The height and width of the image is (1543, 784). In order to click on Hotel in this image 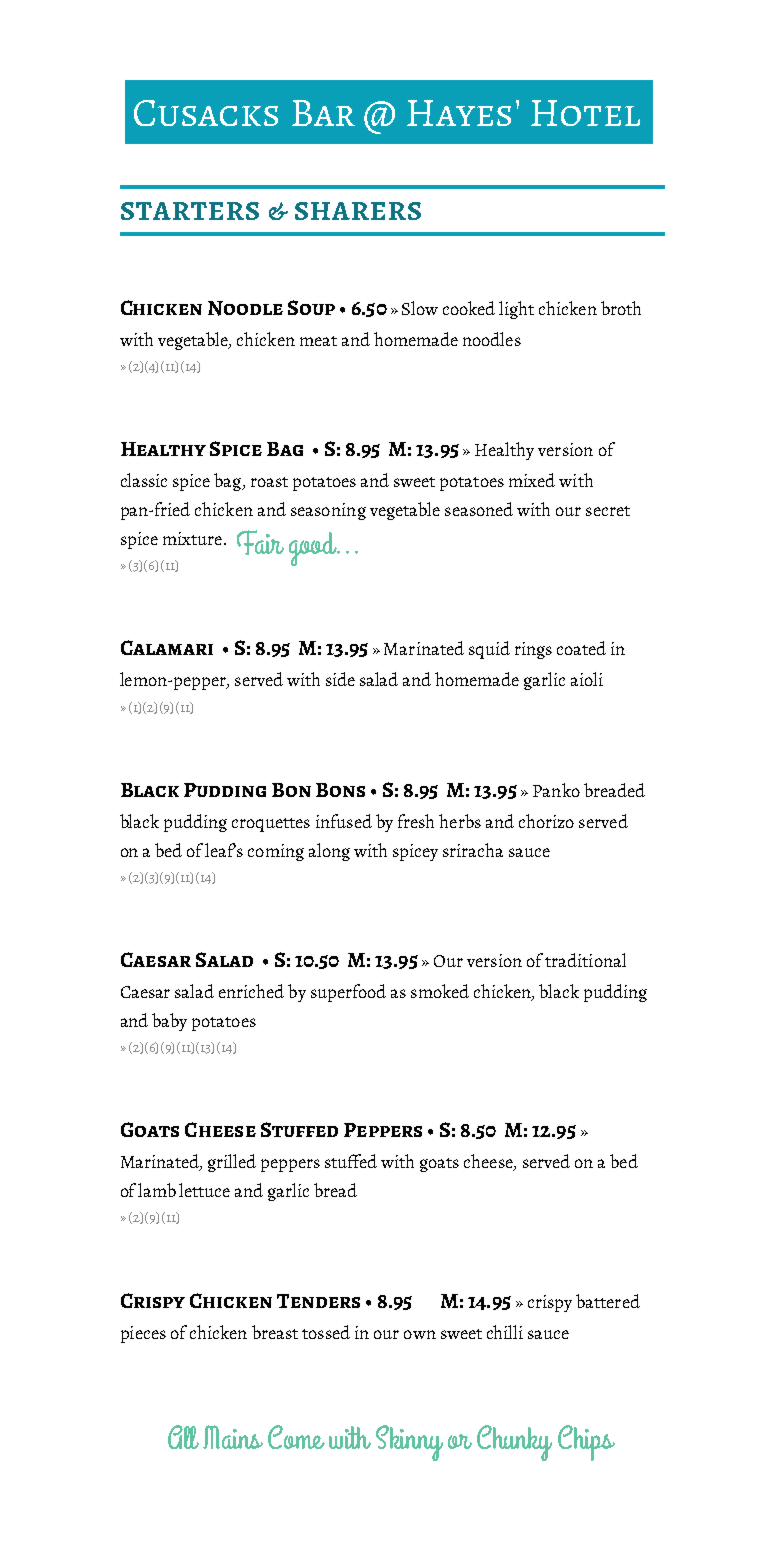, I will do `click(585, 113)`.
